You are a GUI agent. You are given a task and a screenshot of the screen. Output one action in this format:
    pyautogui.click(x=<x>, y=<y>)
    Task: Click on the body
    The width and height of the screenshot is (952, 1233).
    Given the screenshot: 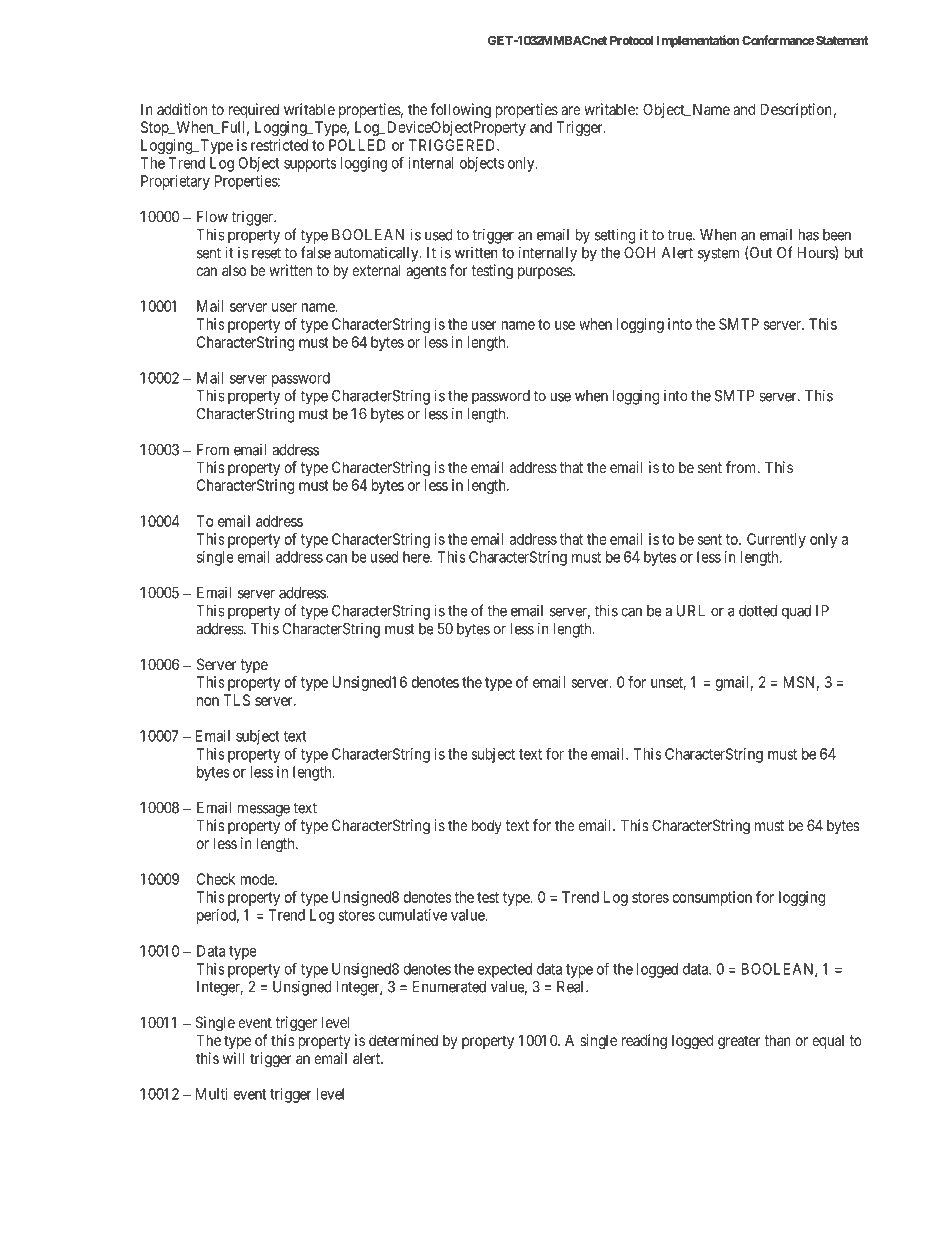 What is the action you would take?
    pyautogui.click(x=487, y=826)
